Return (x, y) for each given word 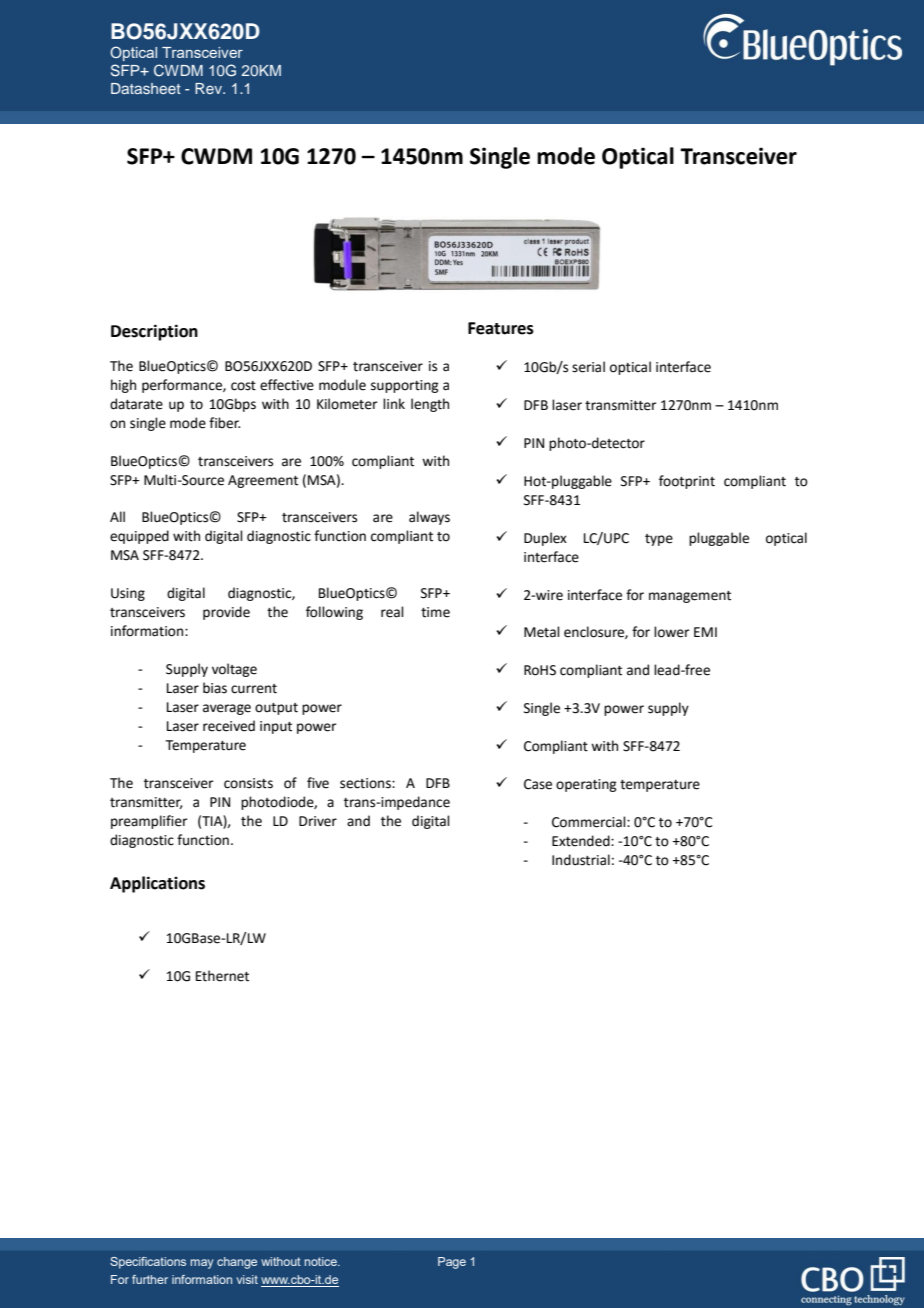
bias (215, 688)
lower (672, 632)
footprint (687, 482)
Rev (209, 88)
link (394, 403)
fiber (224, 423)
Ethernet (222, 976)
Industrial (581, 860)
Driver (318, 821)
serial (588, 367)
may (201, 1264)
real (392, 612)
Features (501, 328)
